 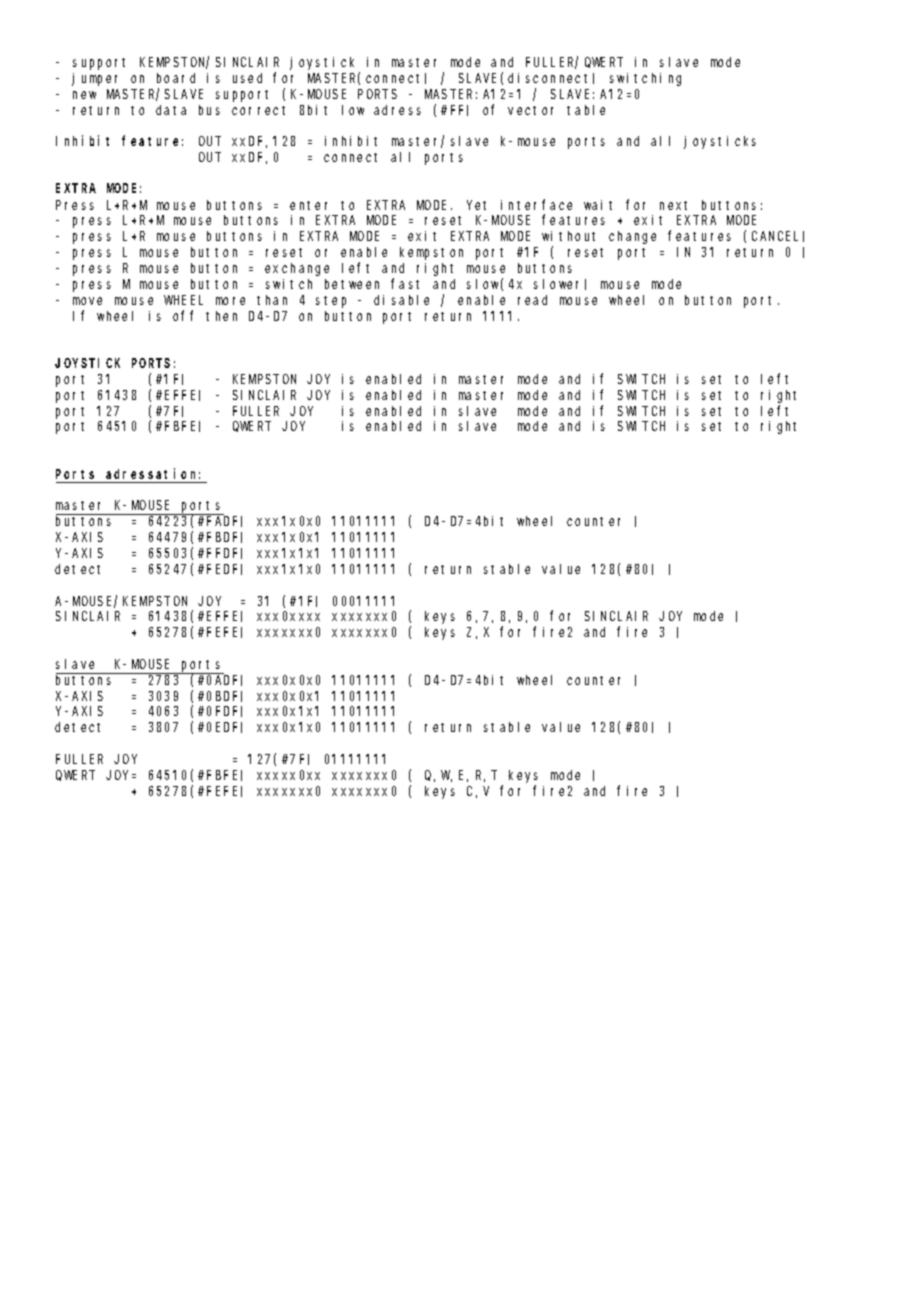 I want to click on move, so click(x=87, y=301).
